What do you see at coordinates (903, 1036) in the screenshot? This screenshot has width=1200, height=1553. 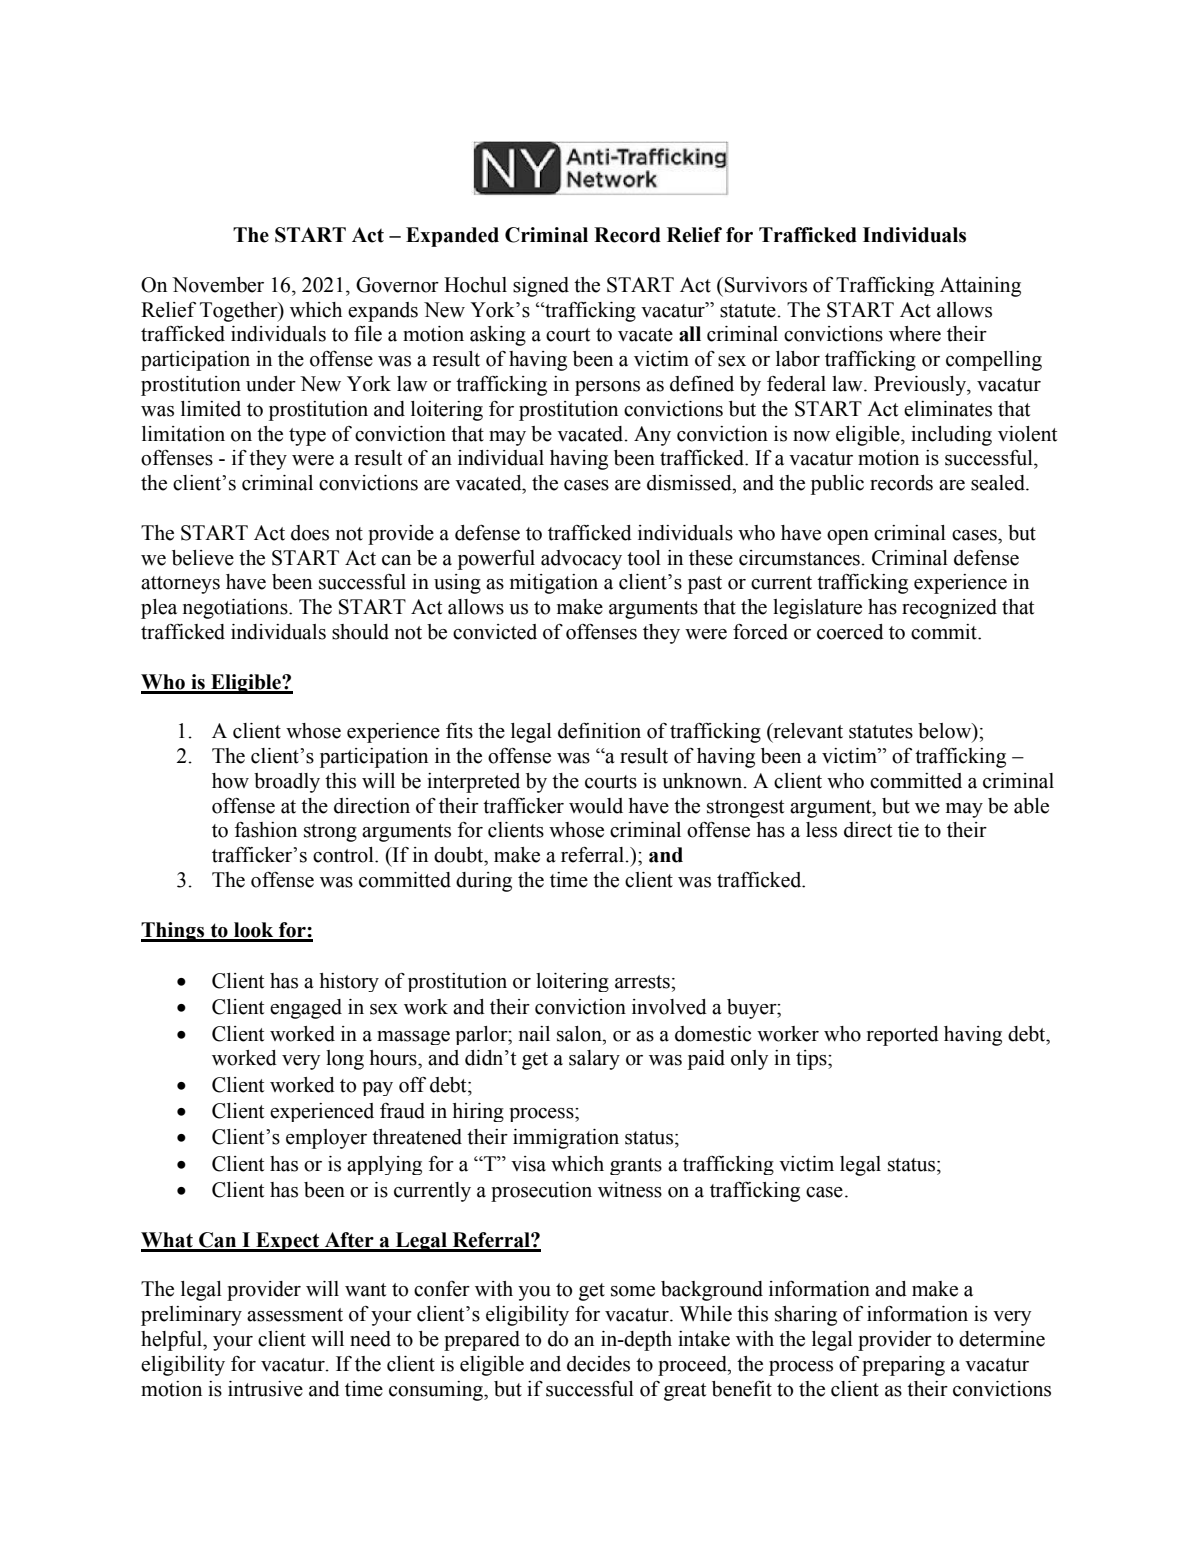 I see `reported` at bounding box center [903, 1036].
